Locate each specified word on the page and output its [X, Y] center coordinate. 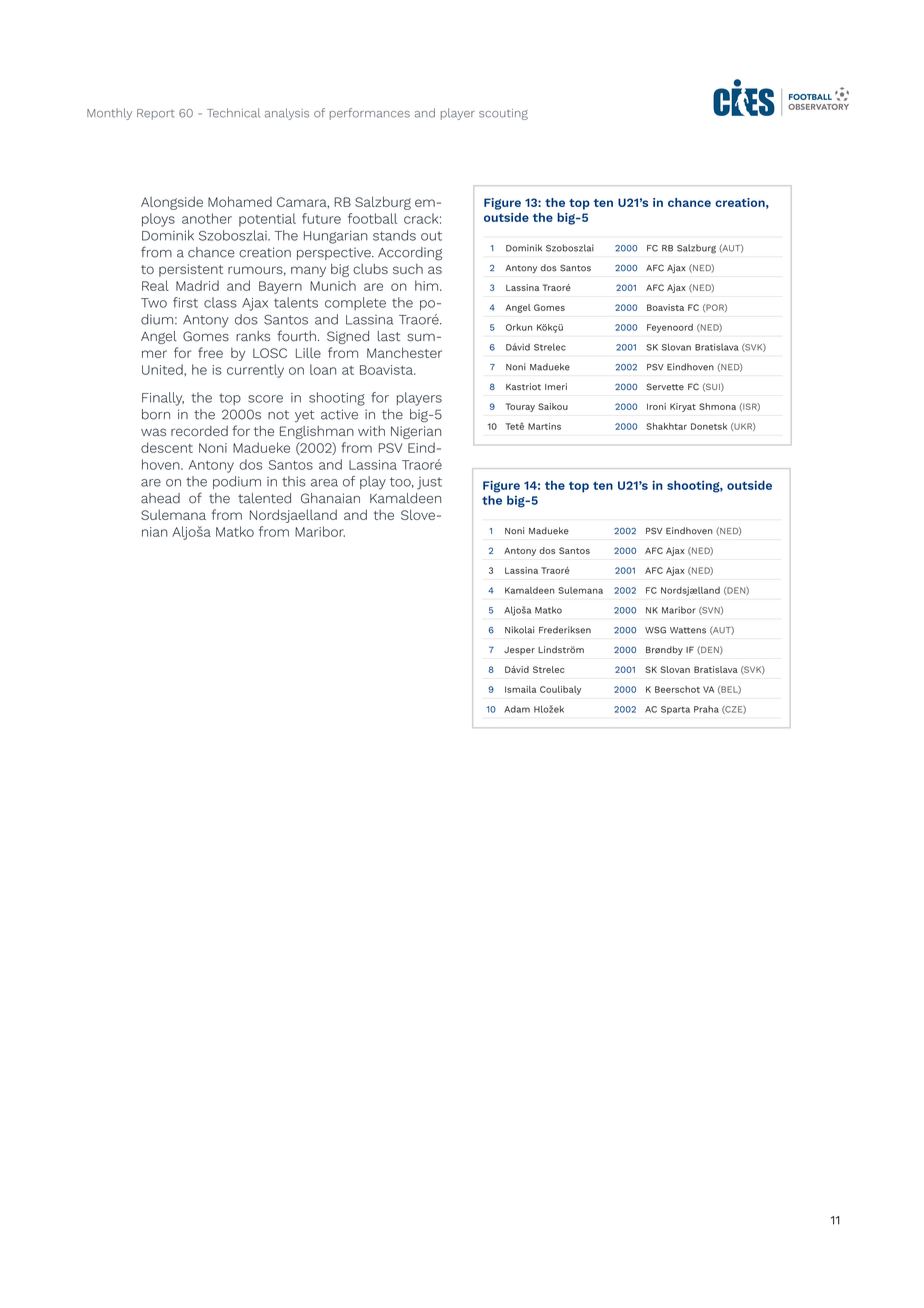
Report [156, 114]
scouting [503, 114]
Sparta [675, 710]
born [156, 414]
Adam [517, 709]
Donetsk [709, 426]
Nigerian [416, 432]
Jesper [519, 651]
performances [370, 114]
